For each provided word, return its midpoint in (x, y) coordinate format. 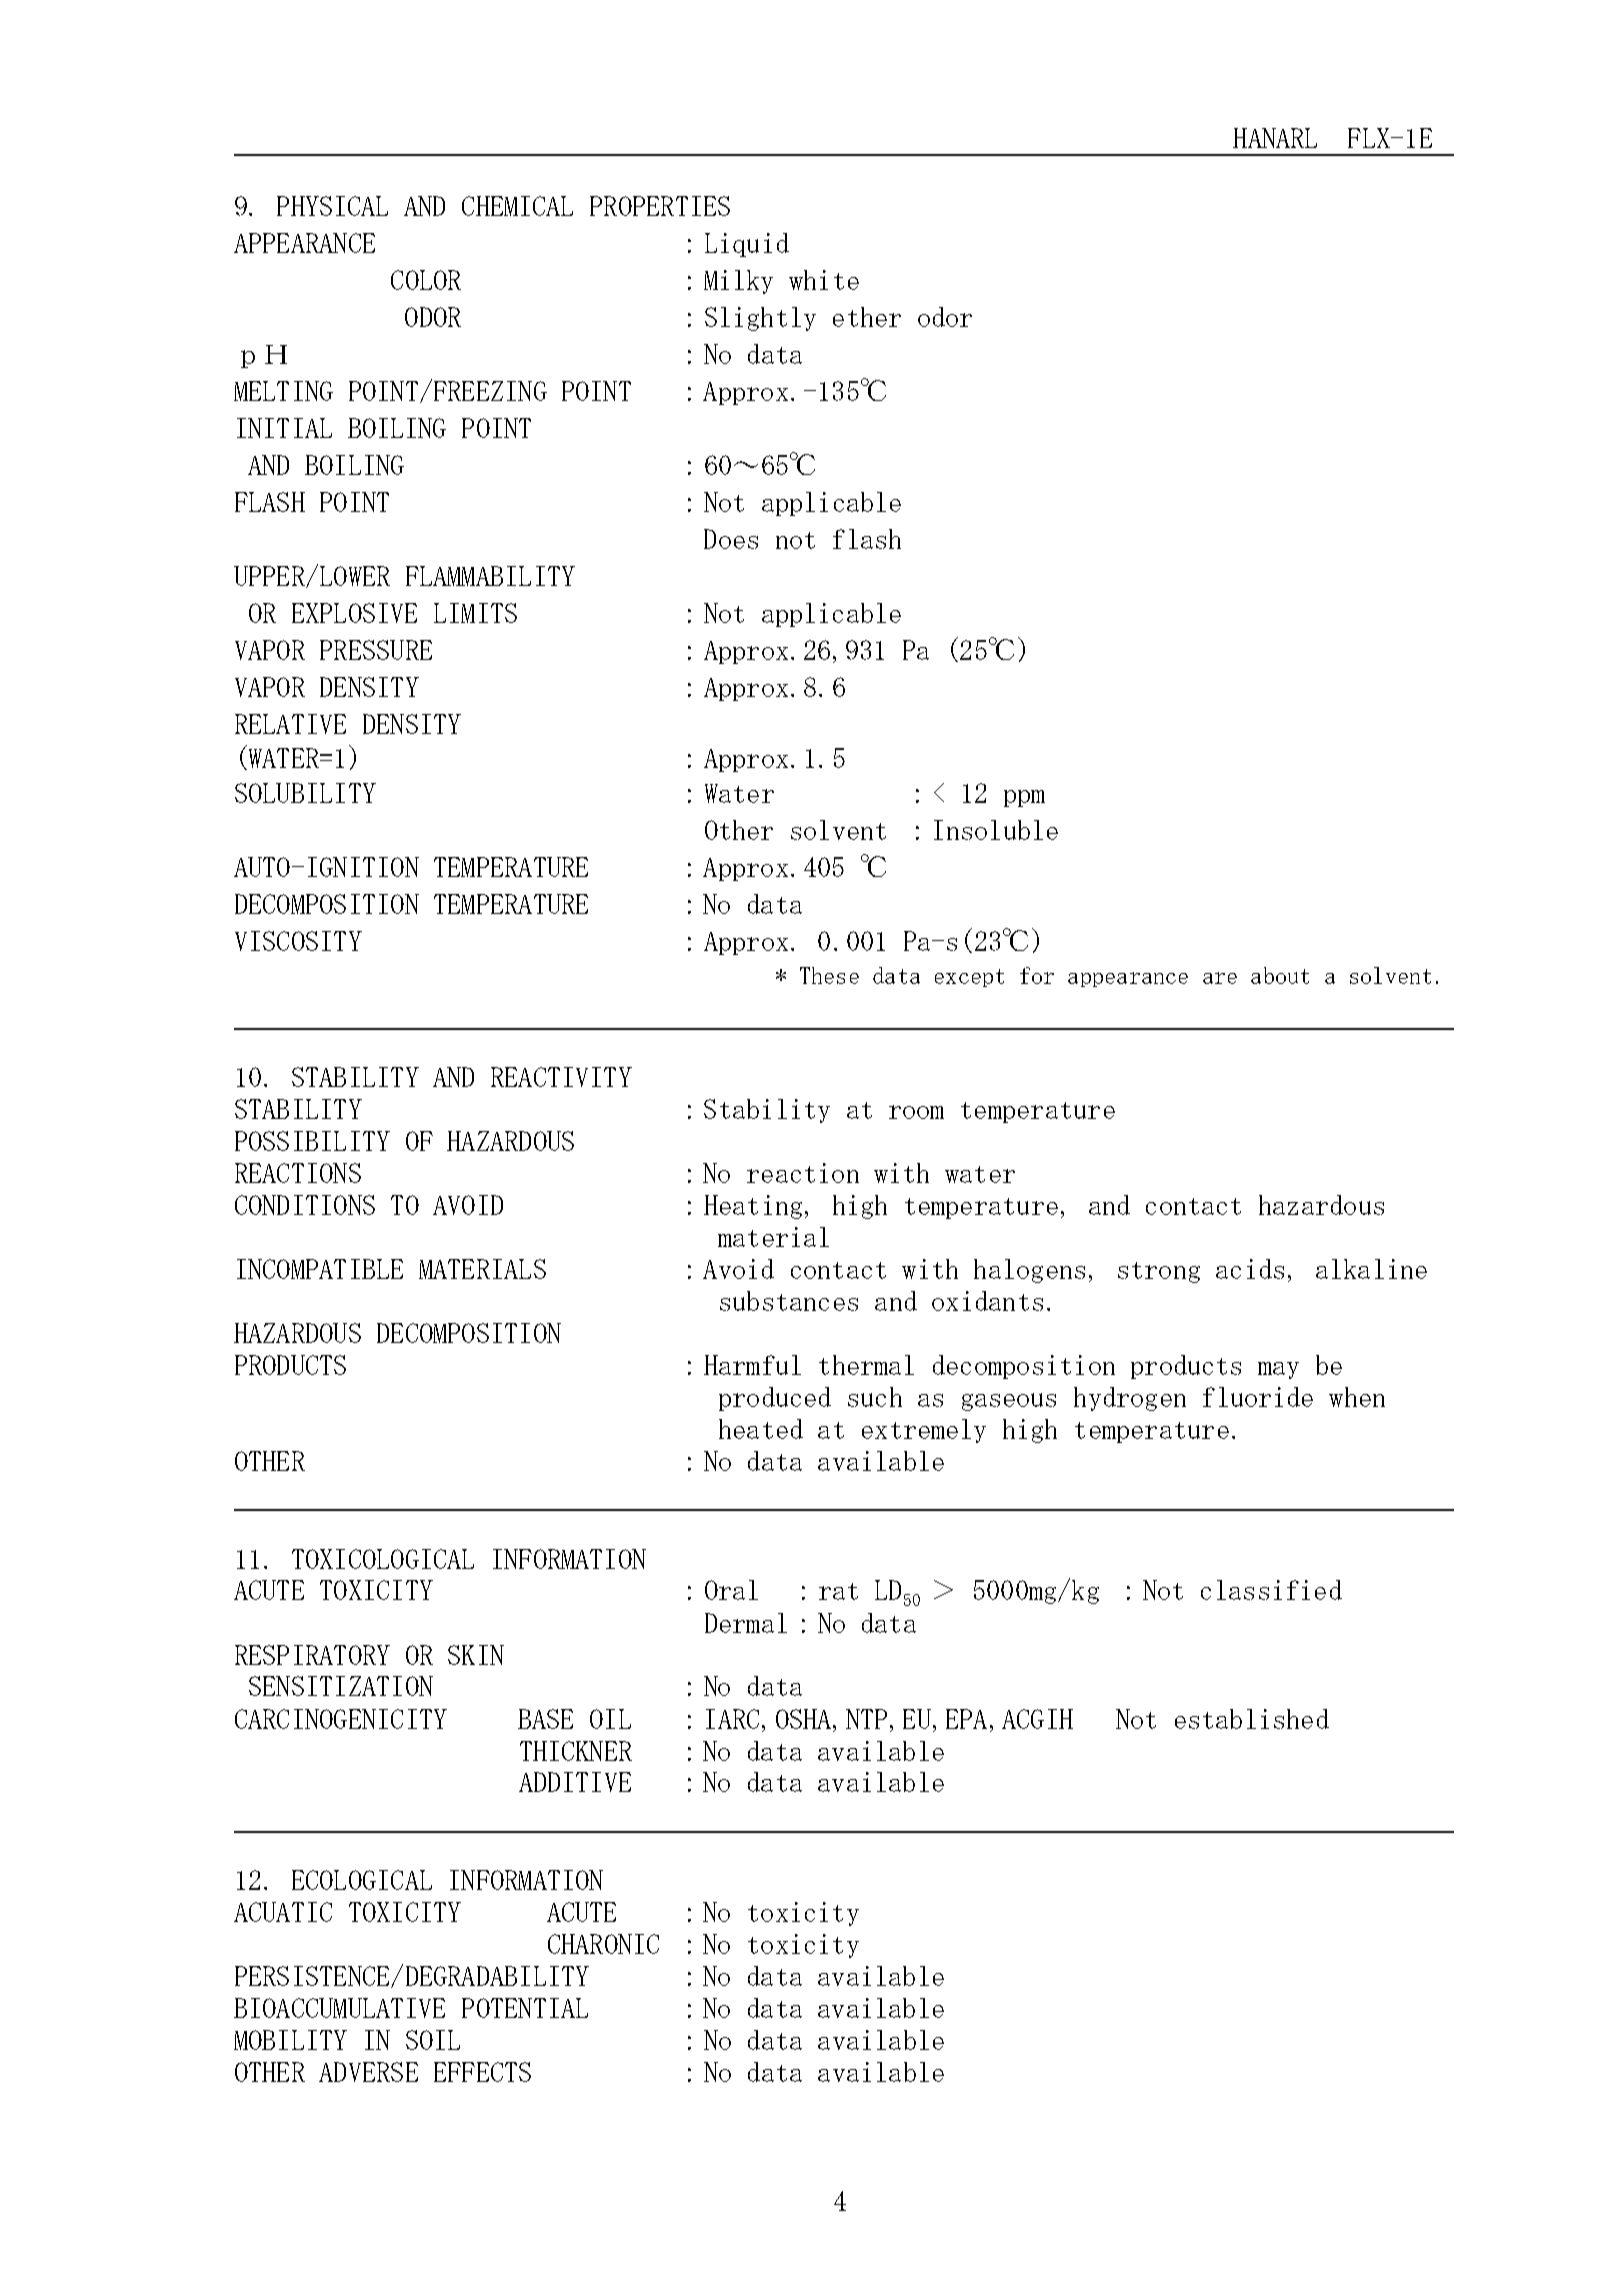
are (1220, 978)
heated (761, 1429)
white (824, 280)
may (1278, 1370)
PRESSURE (376, 650)
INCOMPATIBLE (320, 1269)
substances (789, 1301)
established (1252, 1719)
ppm (1024, 798)
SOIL (433, 2040)
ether (867, 317)
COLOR (426, 280)
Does (731, 539)
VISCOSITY (298, 941)
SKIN (476, 1655)
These (829, 975)
